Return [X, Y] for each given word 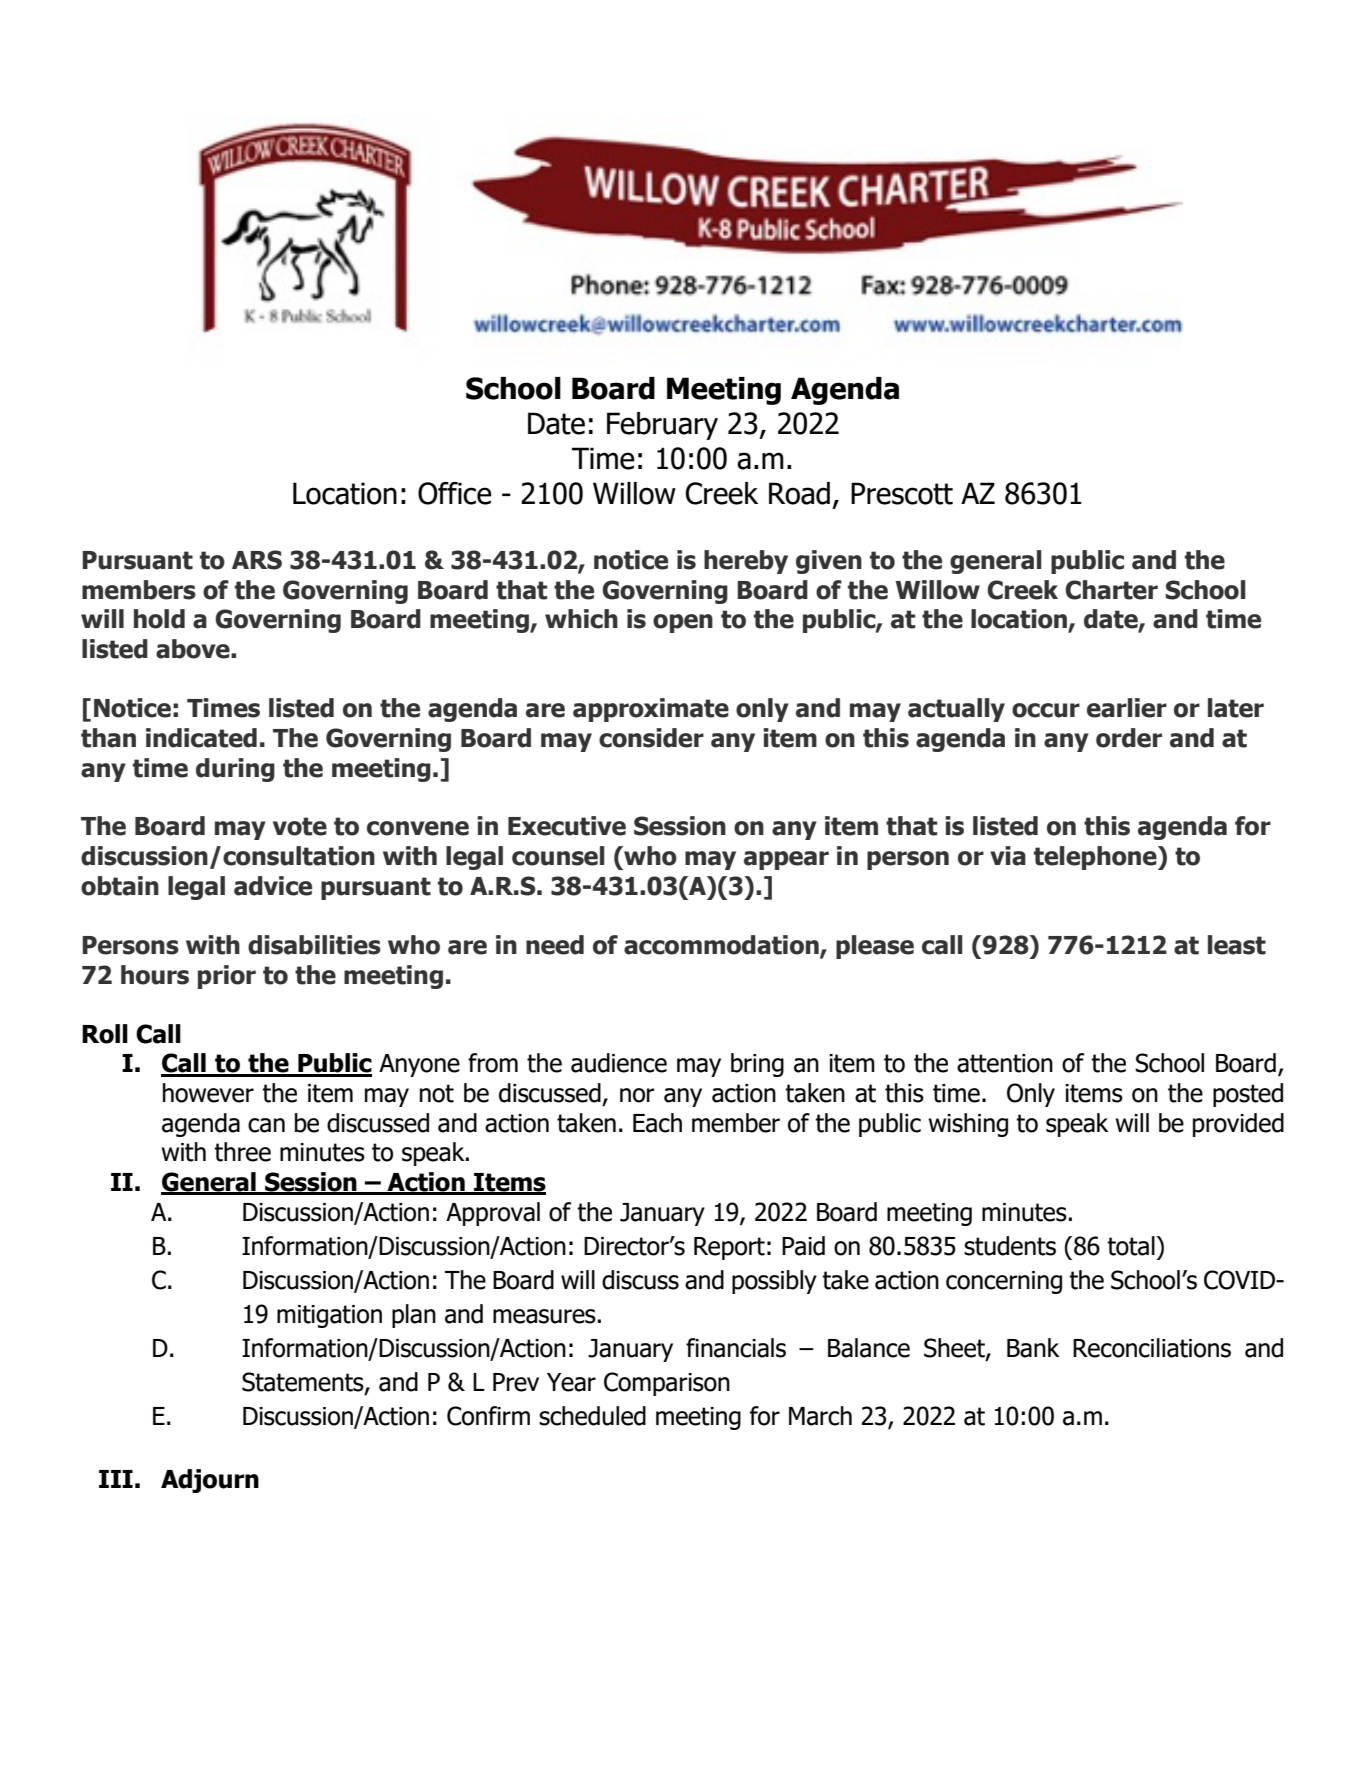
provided [1238, 1125]
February [662, 426]
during [235, 770]
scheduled [592, 1416]
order [1129, 738]
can [266, 1125]
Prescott [902, 493]
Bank [1033, 1348]
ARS [257, 560]
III [116, 1479]
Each [657, 1123]
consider [651, 738]
